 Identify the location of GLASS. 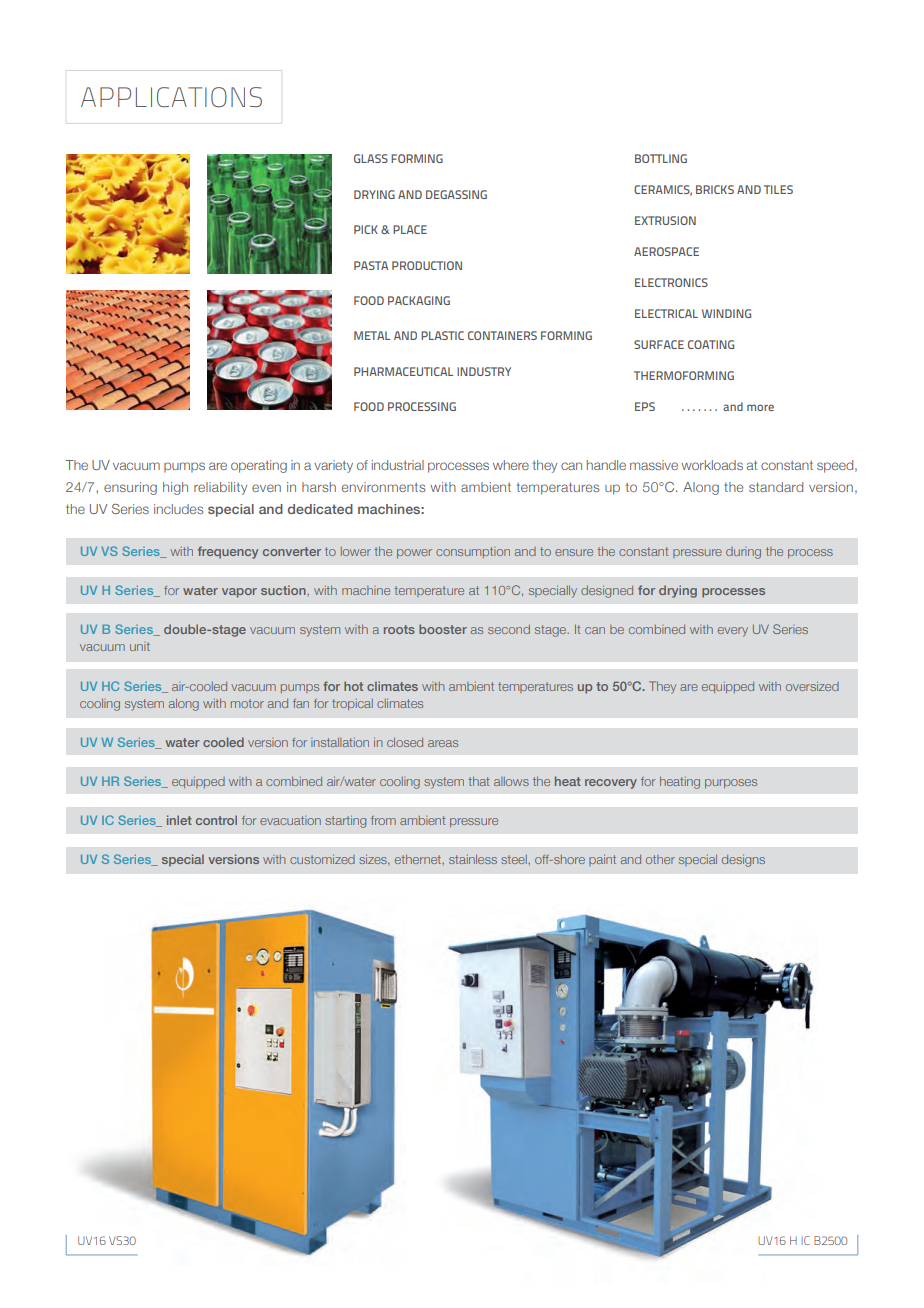
(371, 158).
